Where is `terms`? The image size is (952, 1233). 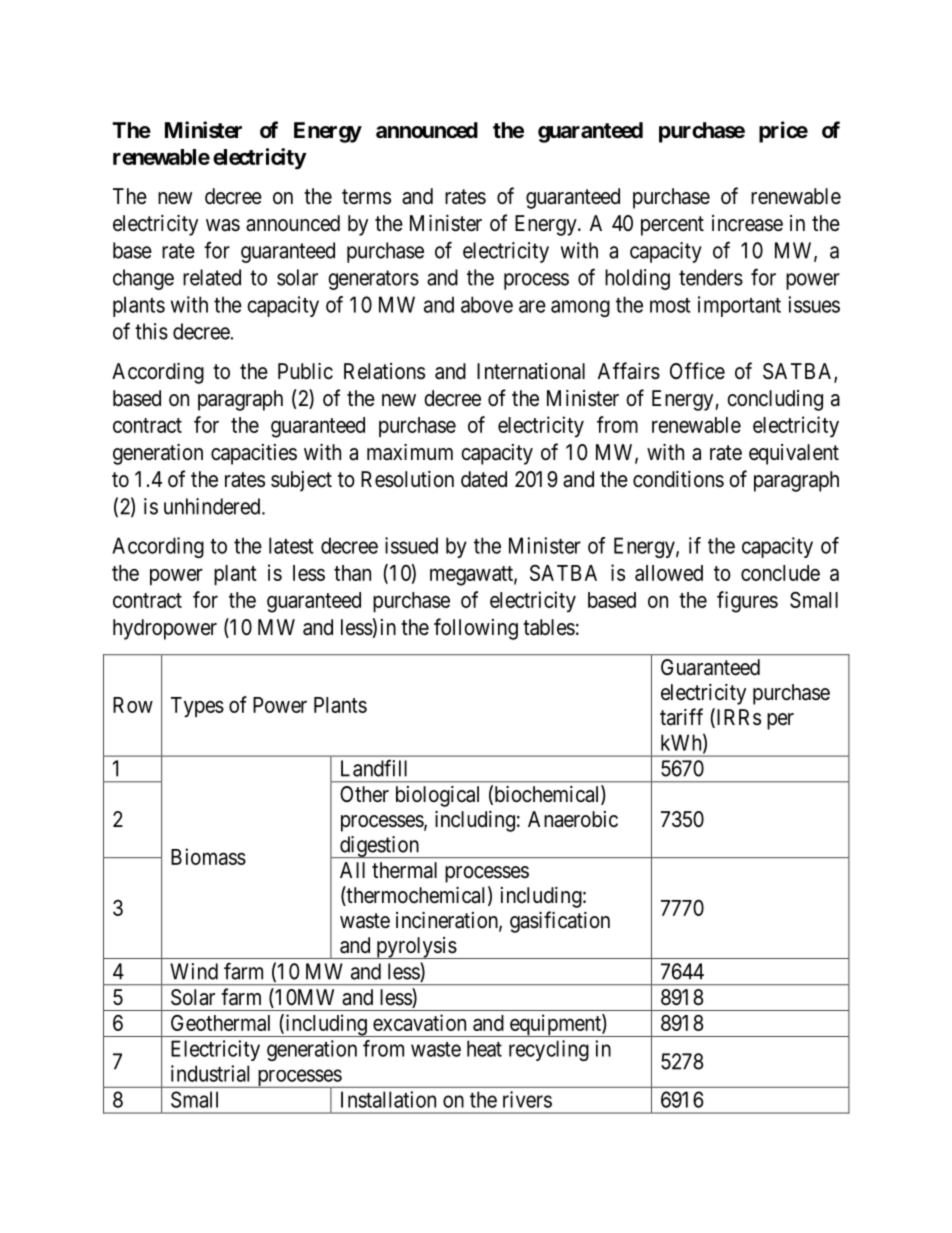
terms is located at coordinates (366, 196).
